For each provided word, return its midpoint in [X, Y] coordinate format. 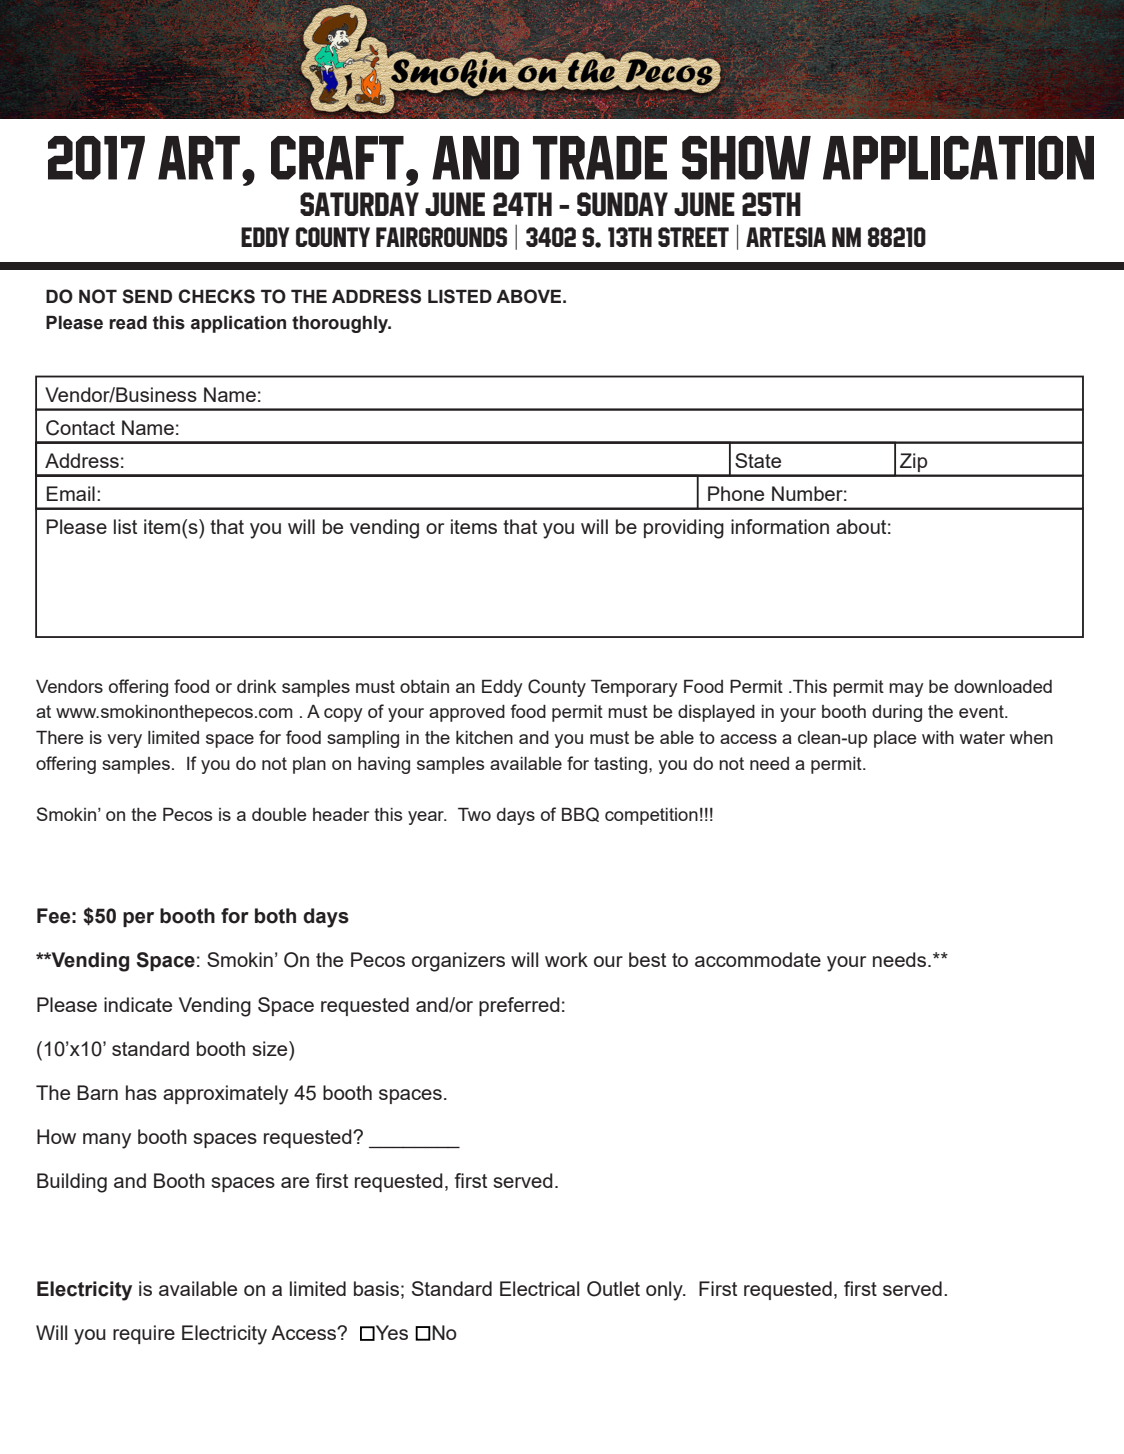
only [665, 1291]
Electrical [539, 1288]
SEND [147, 296]
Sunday [622, 204]
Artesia [786, 237]
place [895, 739]
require [144, 1334]
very [124, 741]
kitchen [484, 737]
